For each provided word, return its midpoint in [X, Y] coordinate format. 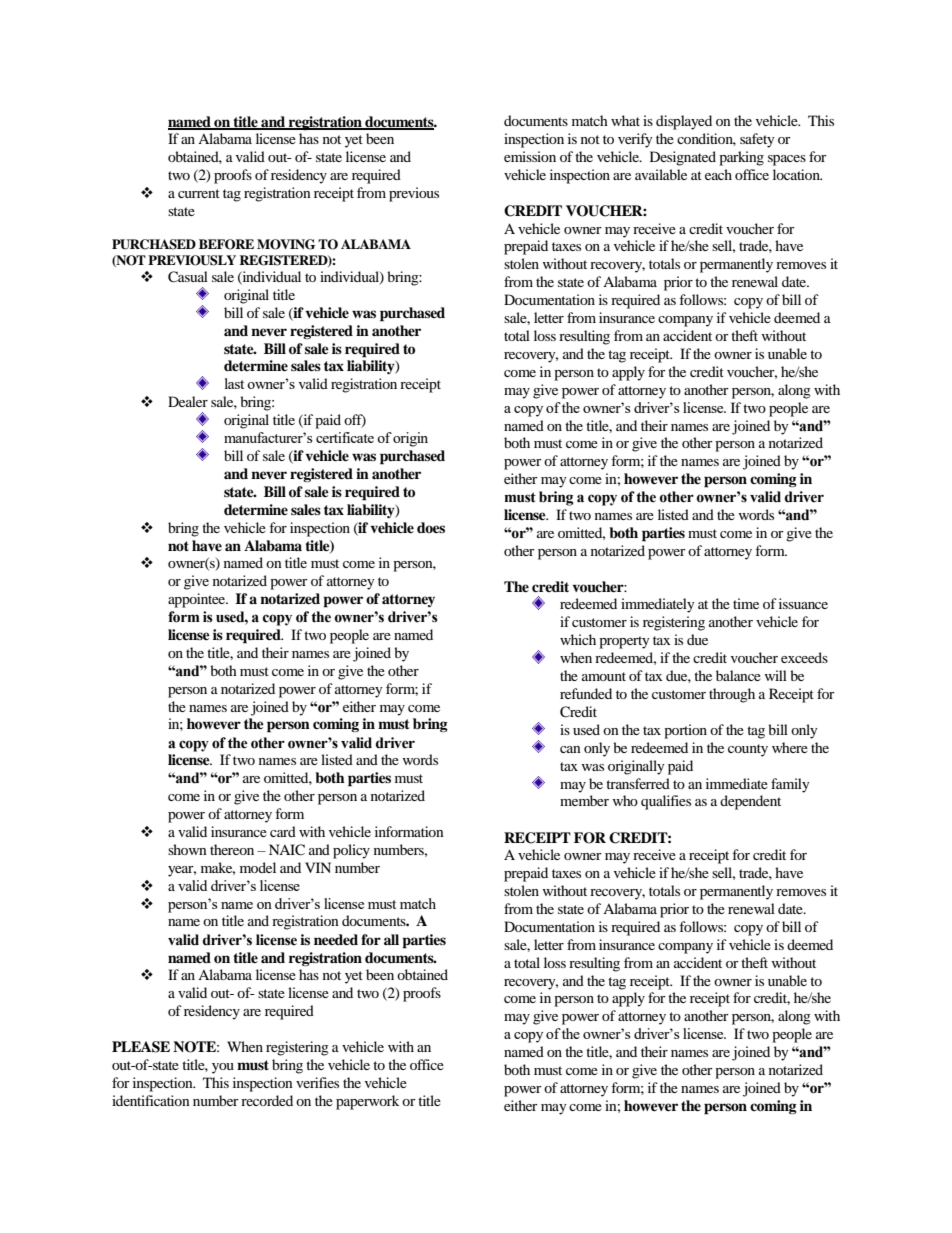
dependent [750, 802]
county [748, 750]
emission [530, 156]
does [431, 527]
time [746, 603]
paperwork [367, 1102]
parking [741, 158]
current [199, 193]
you [223, 1068]
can [570, 749]
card [283, 831]
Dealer [188, 401]
